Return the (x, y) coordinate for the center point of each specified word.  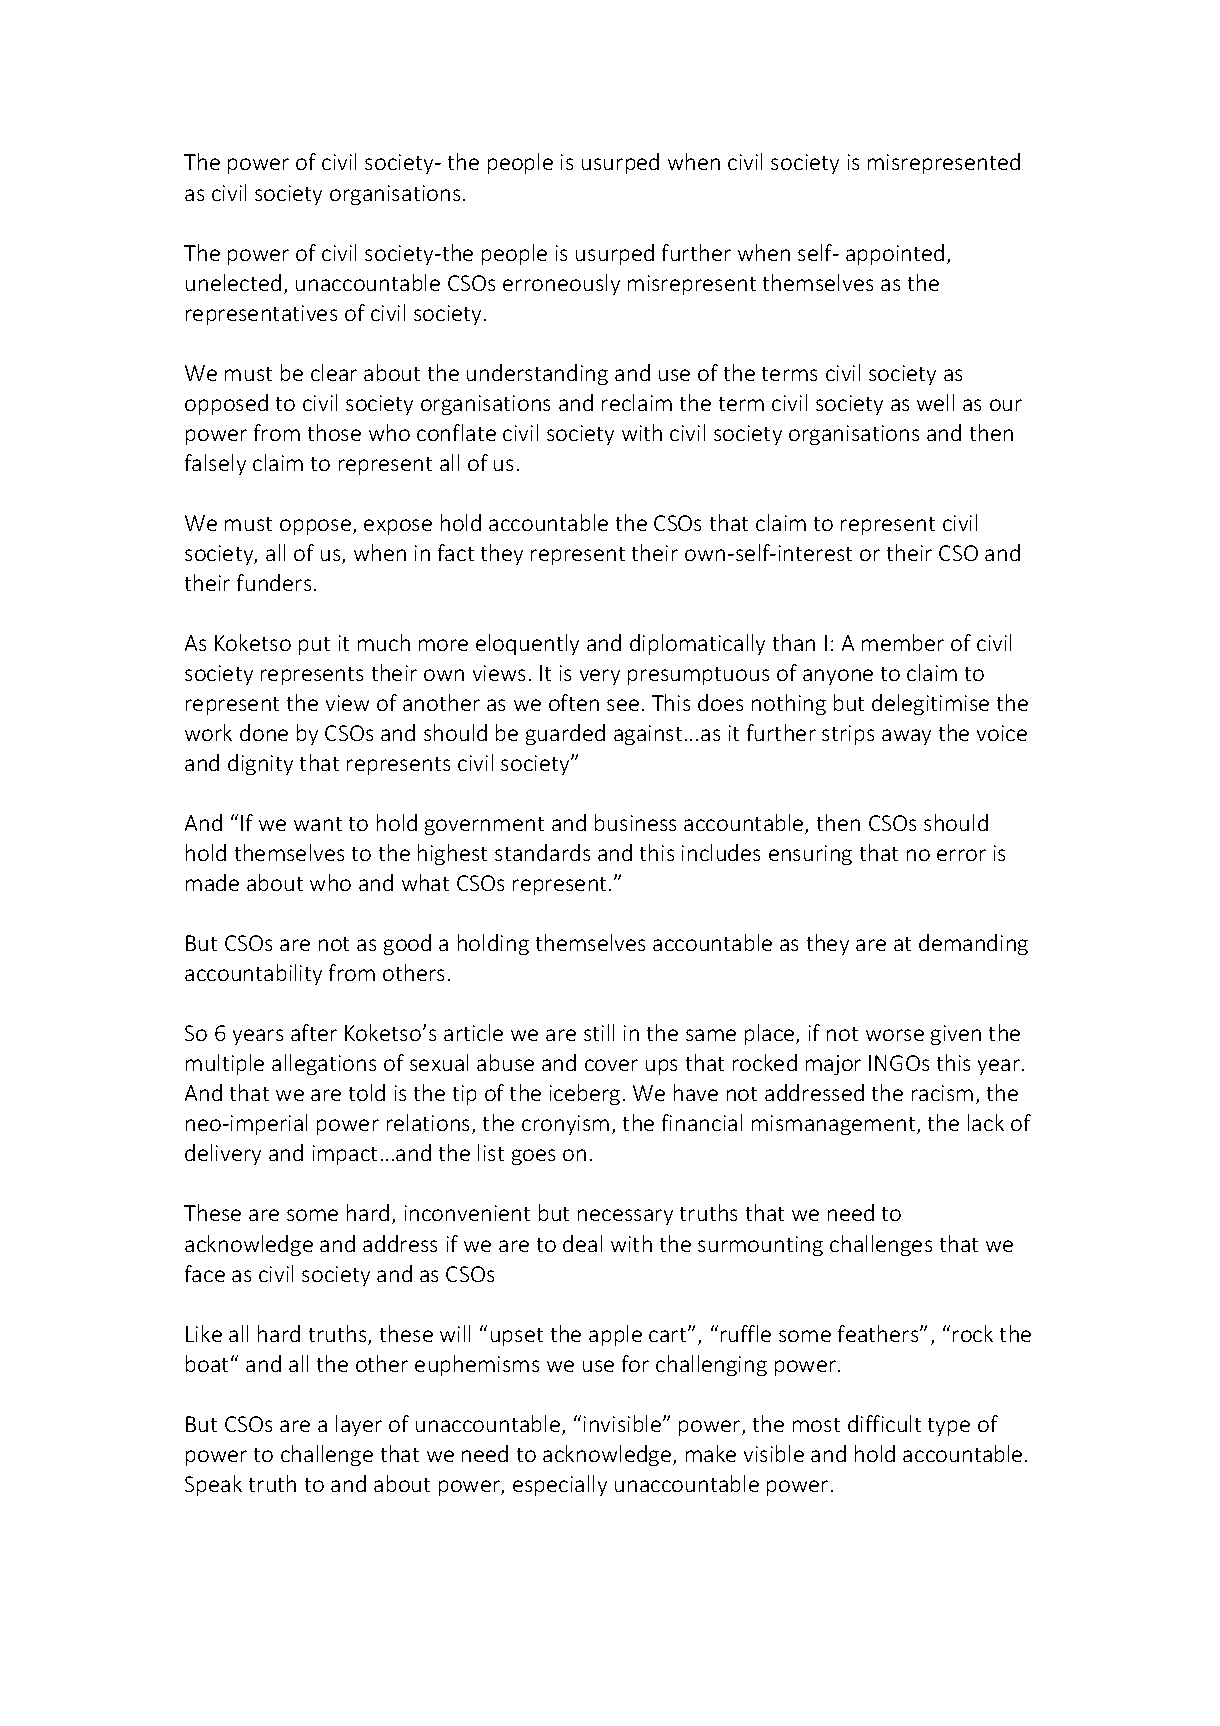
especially (560, 1485)
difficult (884, 1423)
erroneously (561, 284)
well (935, 402)
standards (542, 852)
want (318, 824)
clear (334, 372)
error (961, 855)
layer (359, 1425)
